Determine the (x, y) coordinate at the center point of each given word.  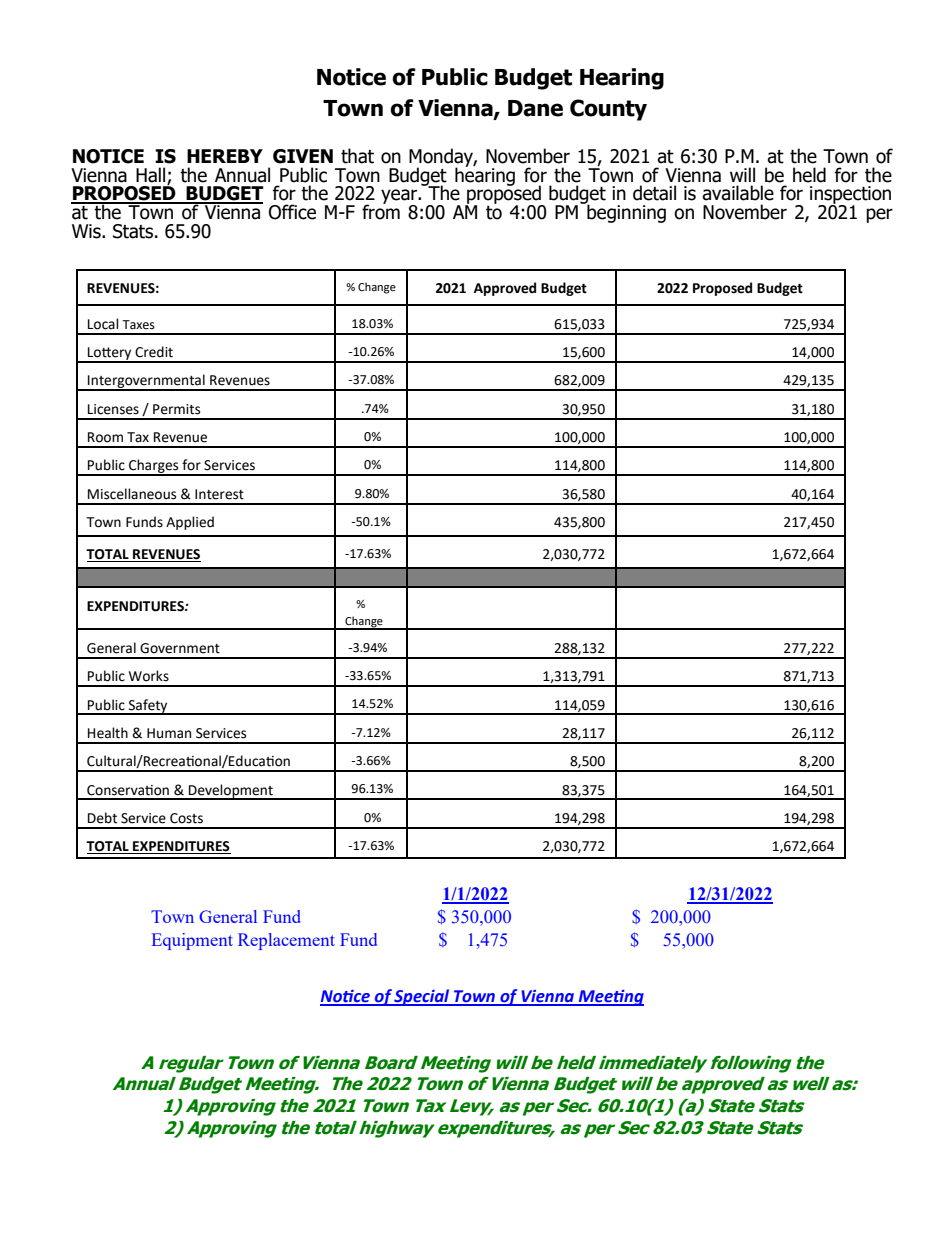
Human (169, 733)
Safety (148, 707)
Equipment (192, 941)
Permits (176, 409)
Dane (535, 108)
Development (231, 792)
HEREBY (225, 156)
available (738, 193)
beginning (625, 212)
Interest (219, 494)
